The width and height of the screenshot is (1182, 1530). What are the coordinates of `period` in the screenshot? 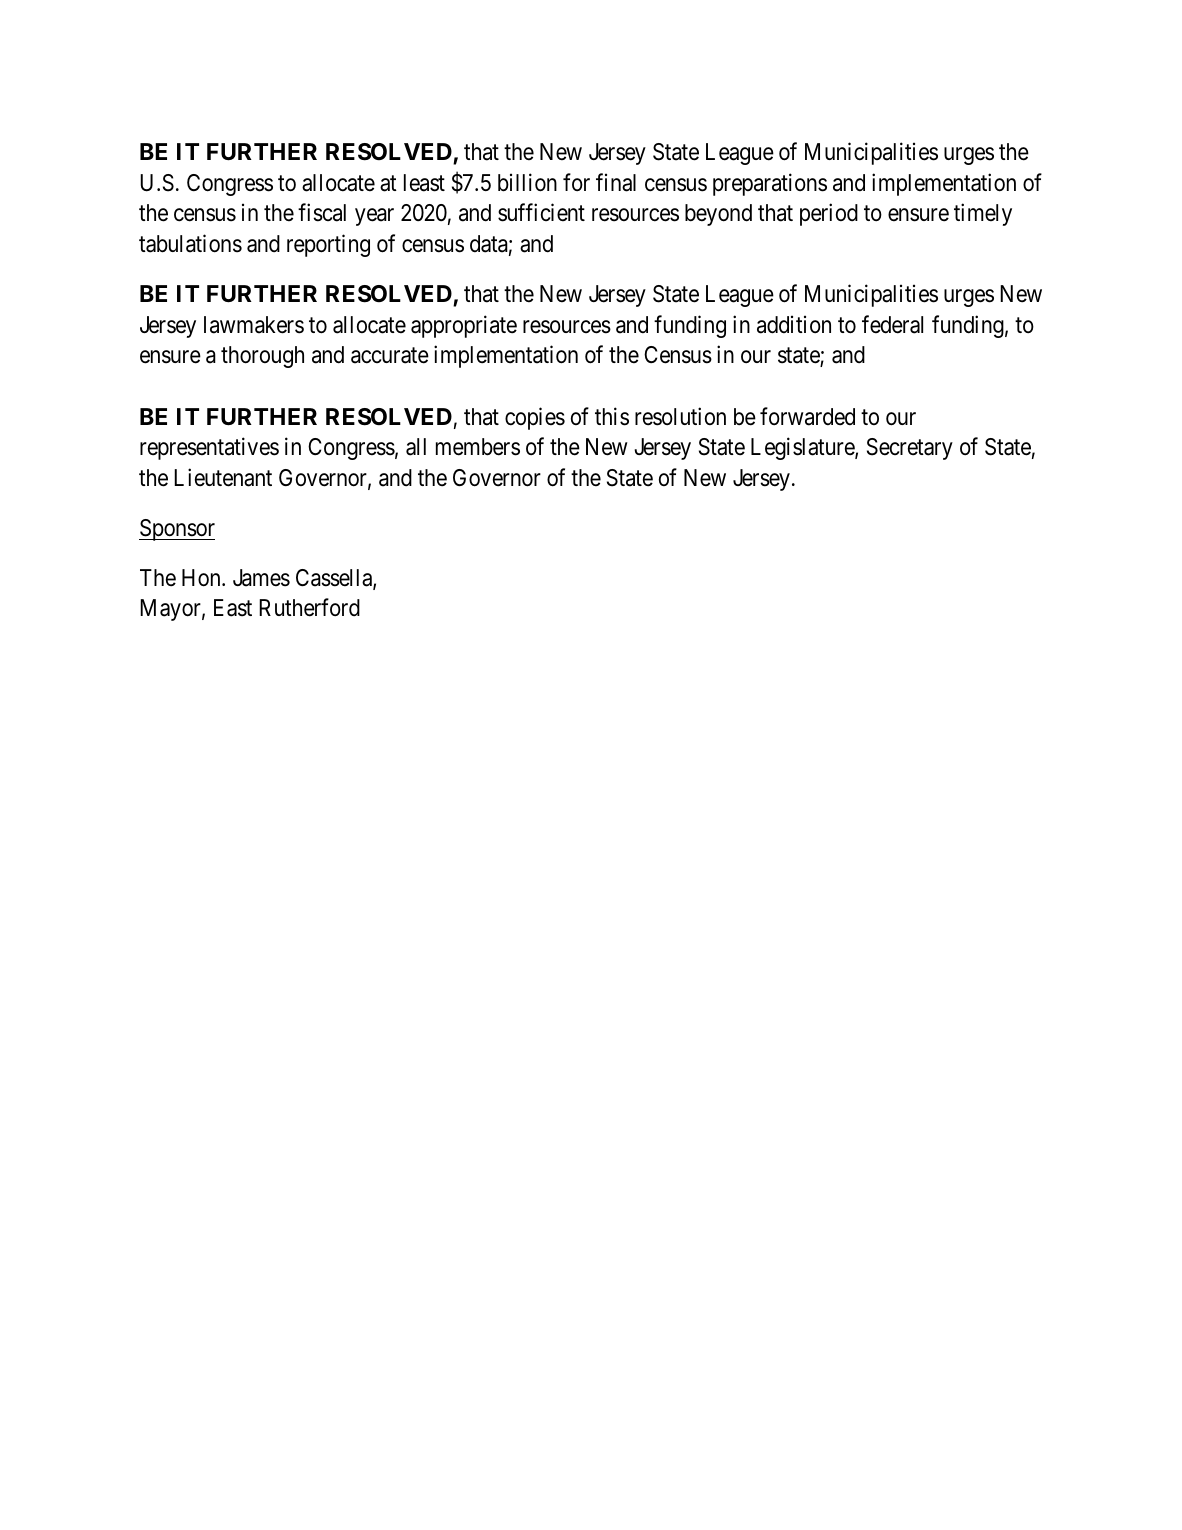 It's located at (829, 215).
